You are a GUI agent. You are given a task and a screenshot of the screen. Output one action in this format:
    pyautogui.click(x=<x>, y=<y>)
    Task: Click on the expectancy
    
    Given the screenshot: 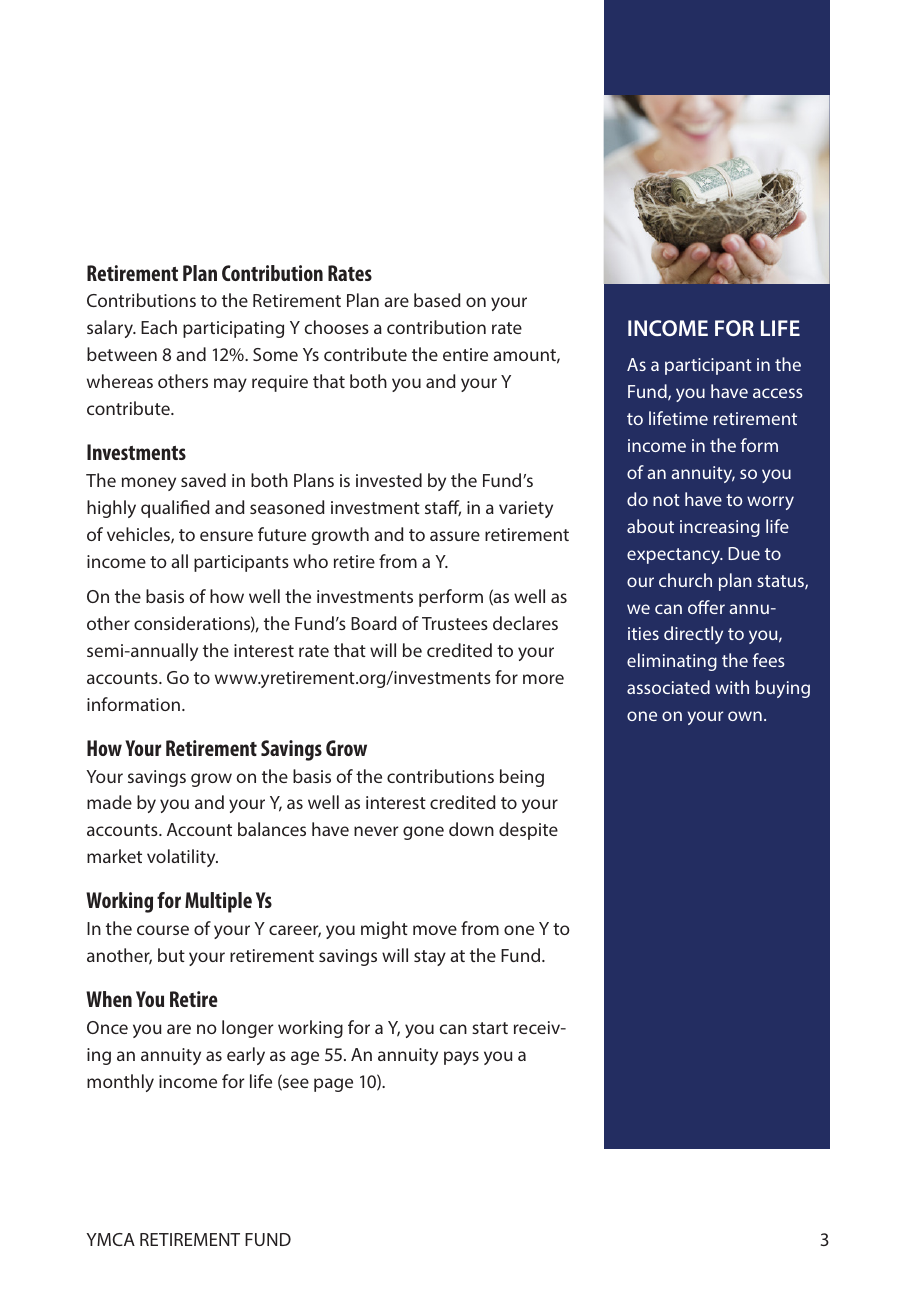 What is the action you would take?
    pyautogui.click(x=675, y=556)
